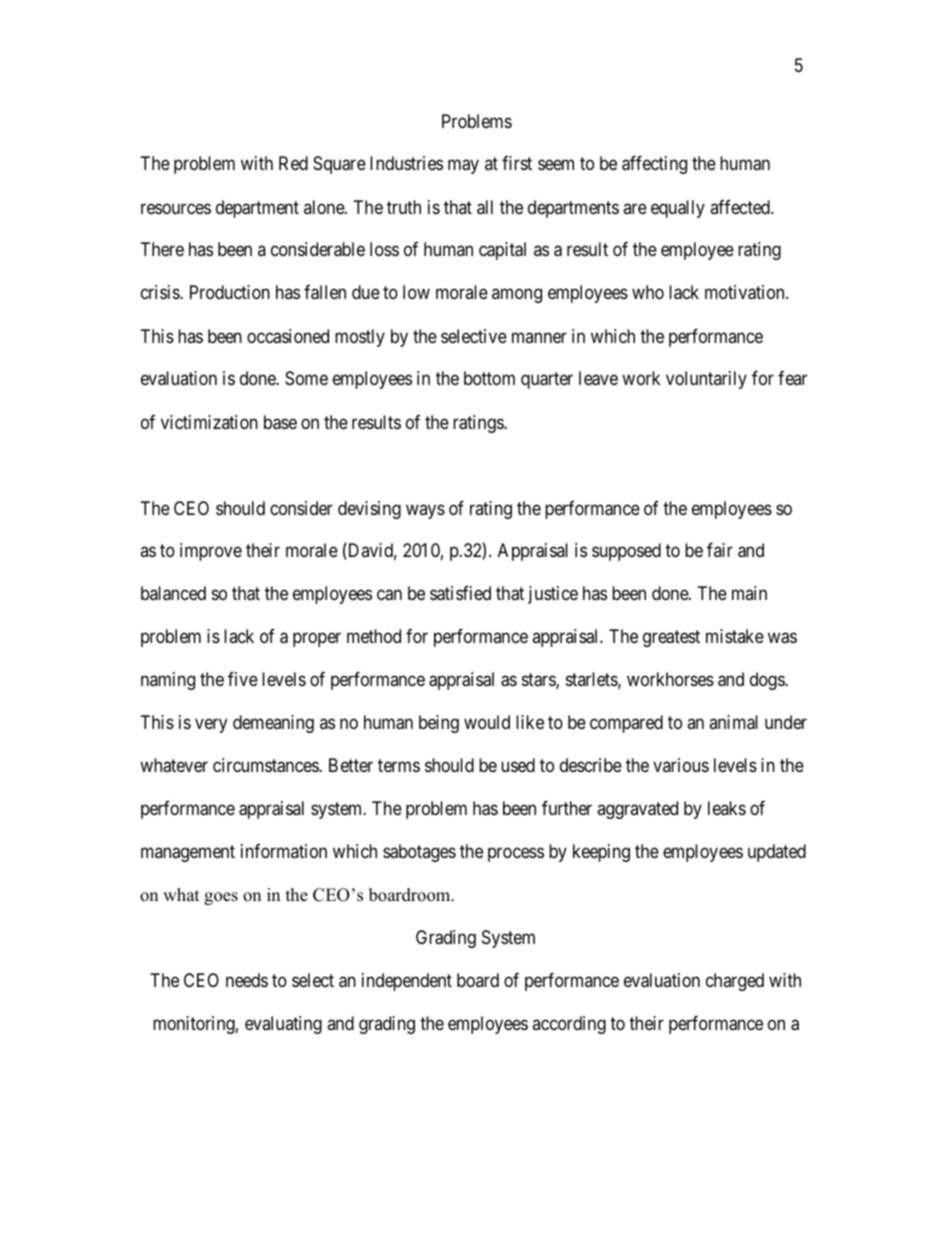 This image has height=1233, width=952. Describe the element at coordinates (749, 593) in the image. I see `main` at that location.
